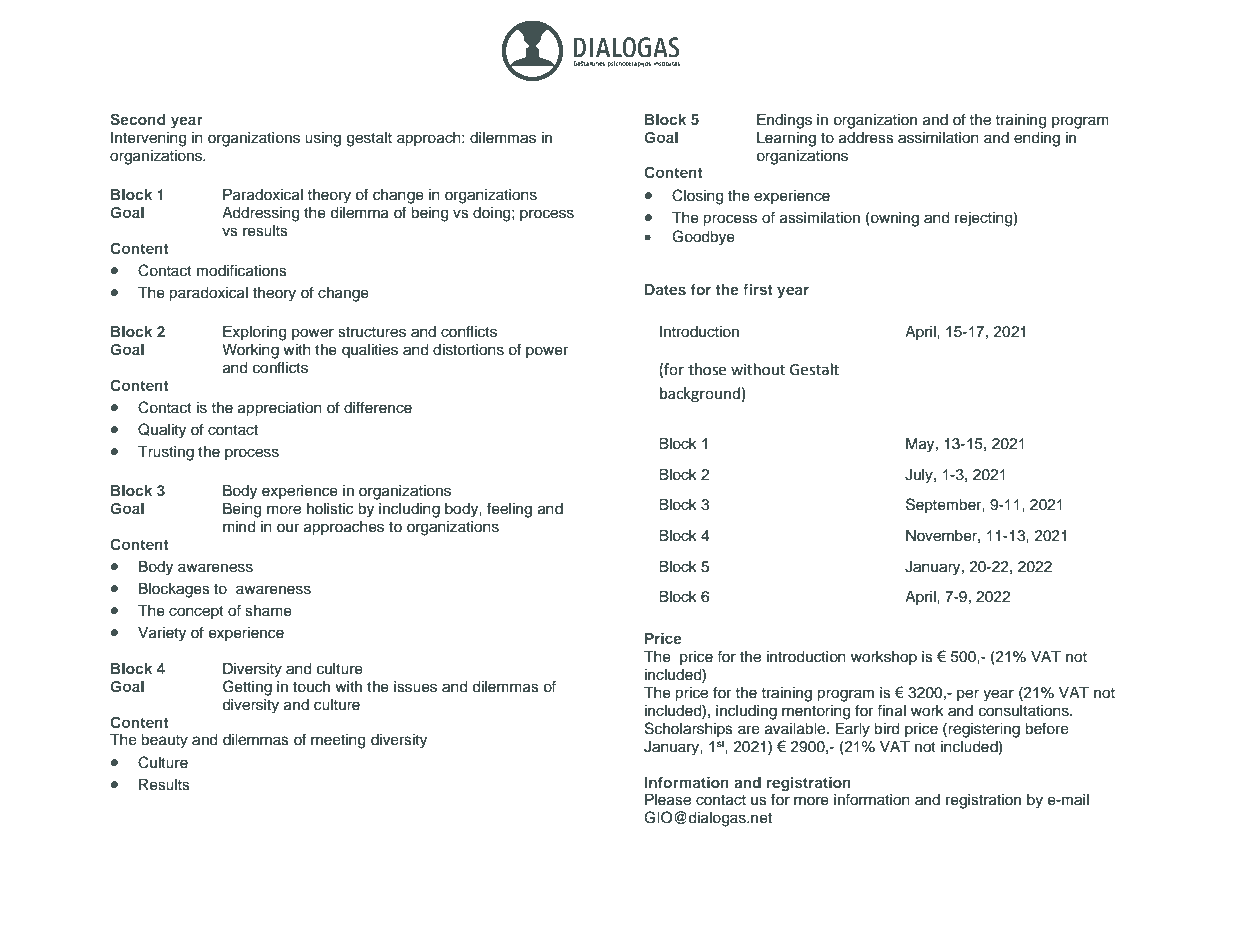  Describe the element at coordinates (786, 139) in the screenshot. I see `Learning` at that location.
